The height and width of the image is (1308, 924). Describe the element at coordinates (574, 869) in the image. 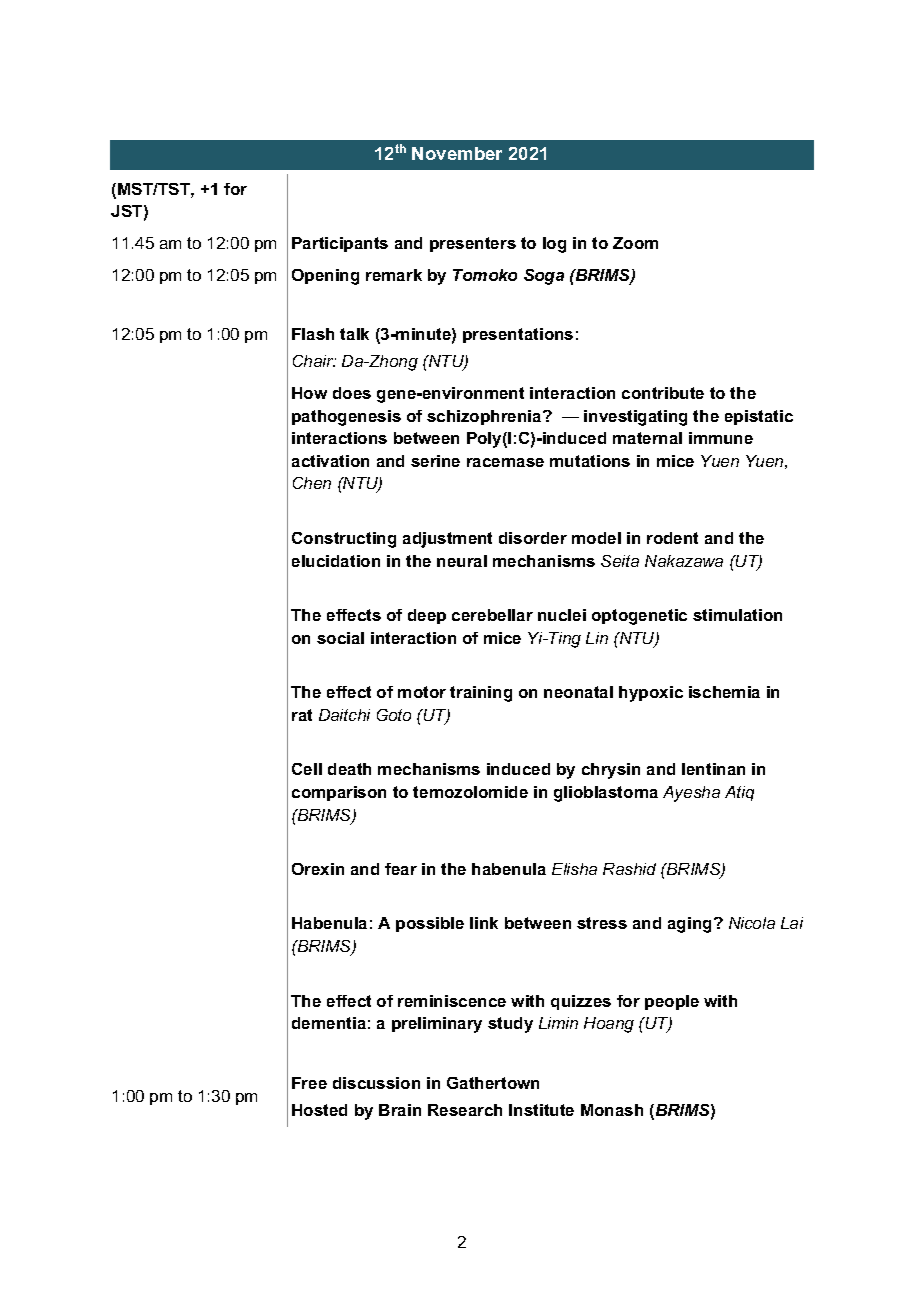

I see `Elisha` at that location.
